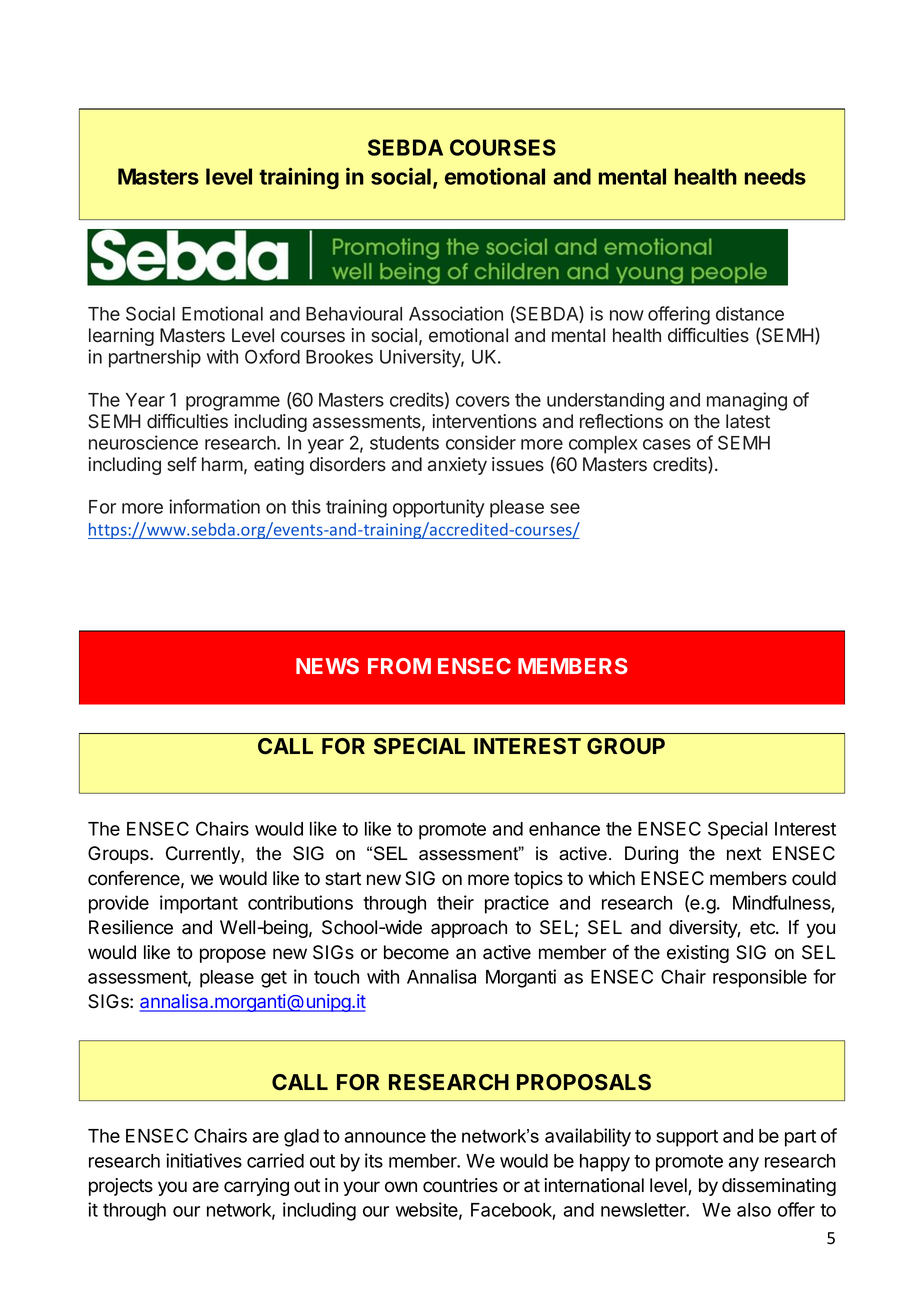 The height and width of the document is (1308, 924). Describe the element at coordinates (121, 337) in the document. I see `learning` at that location.
